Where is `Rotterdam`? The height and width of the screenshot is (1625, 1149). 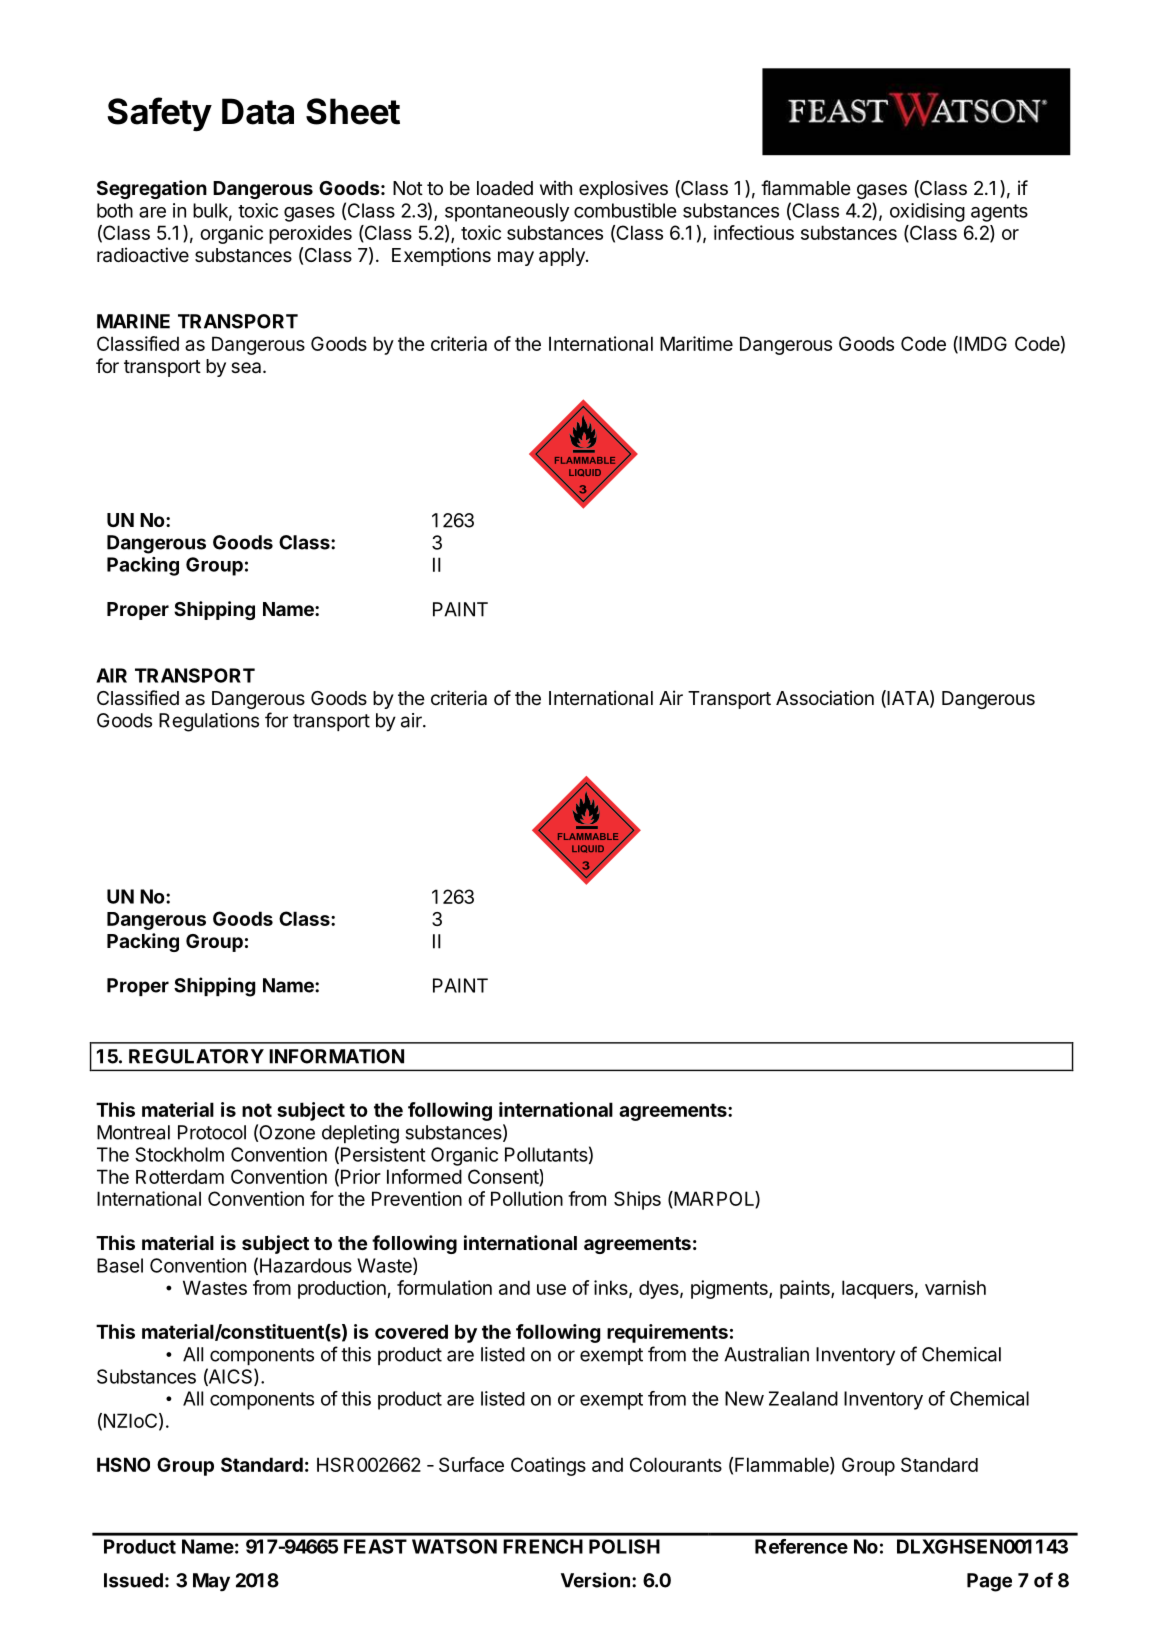 Rotterdam is located at coordinates (180, 1176).
